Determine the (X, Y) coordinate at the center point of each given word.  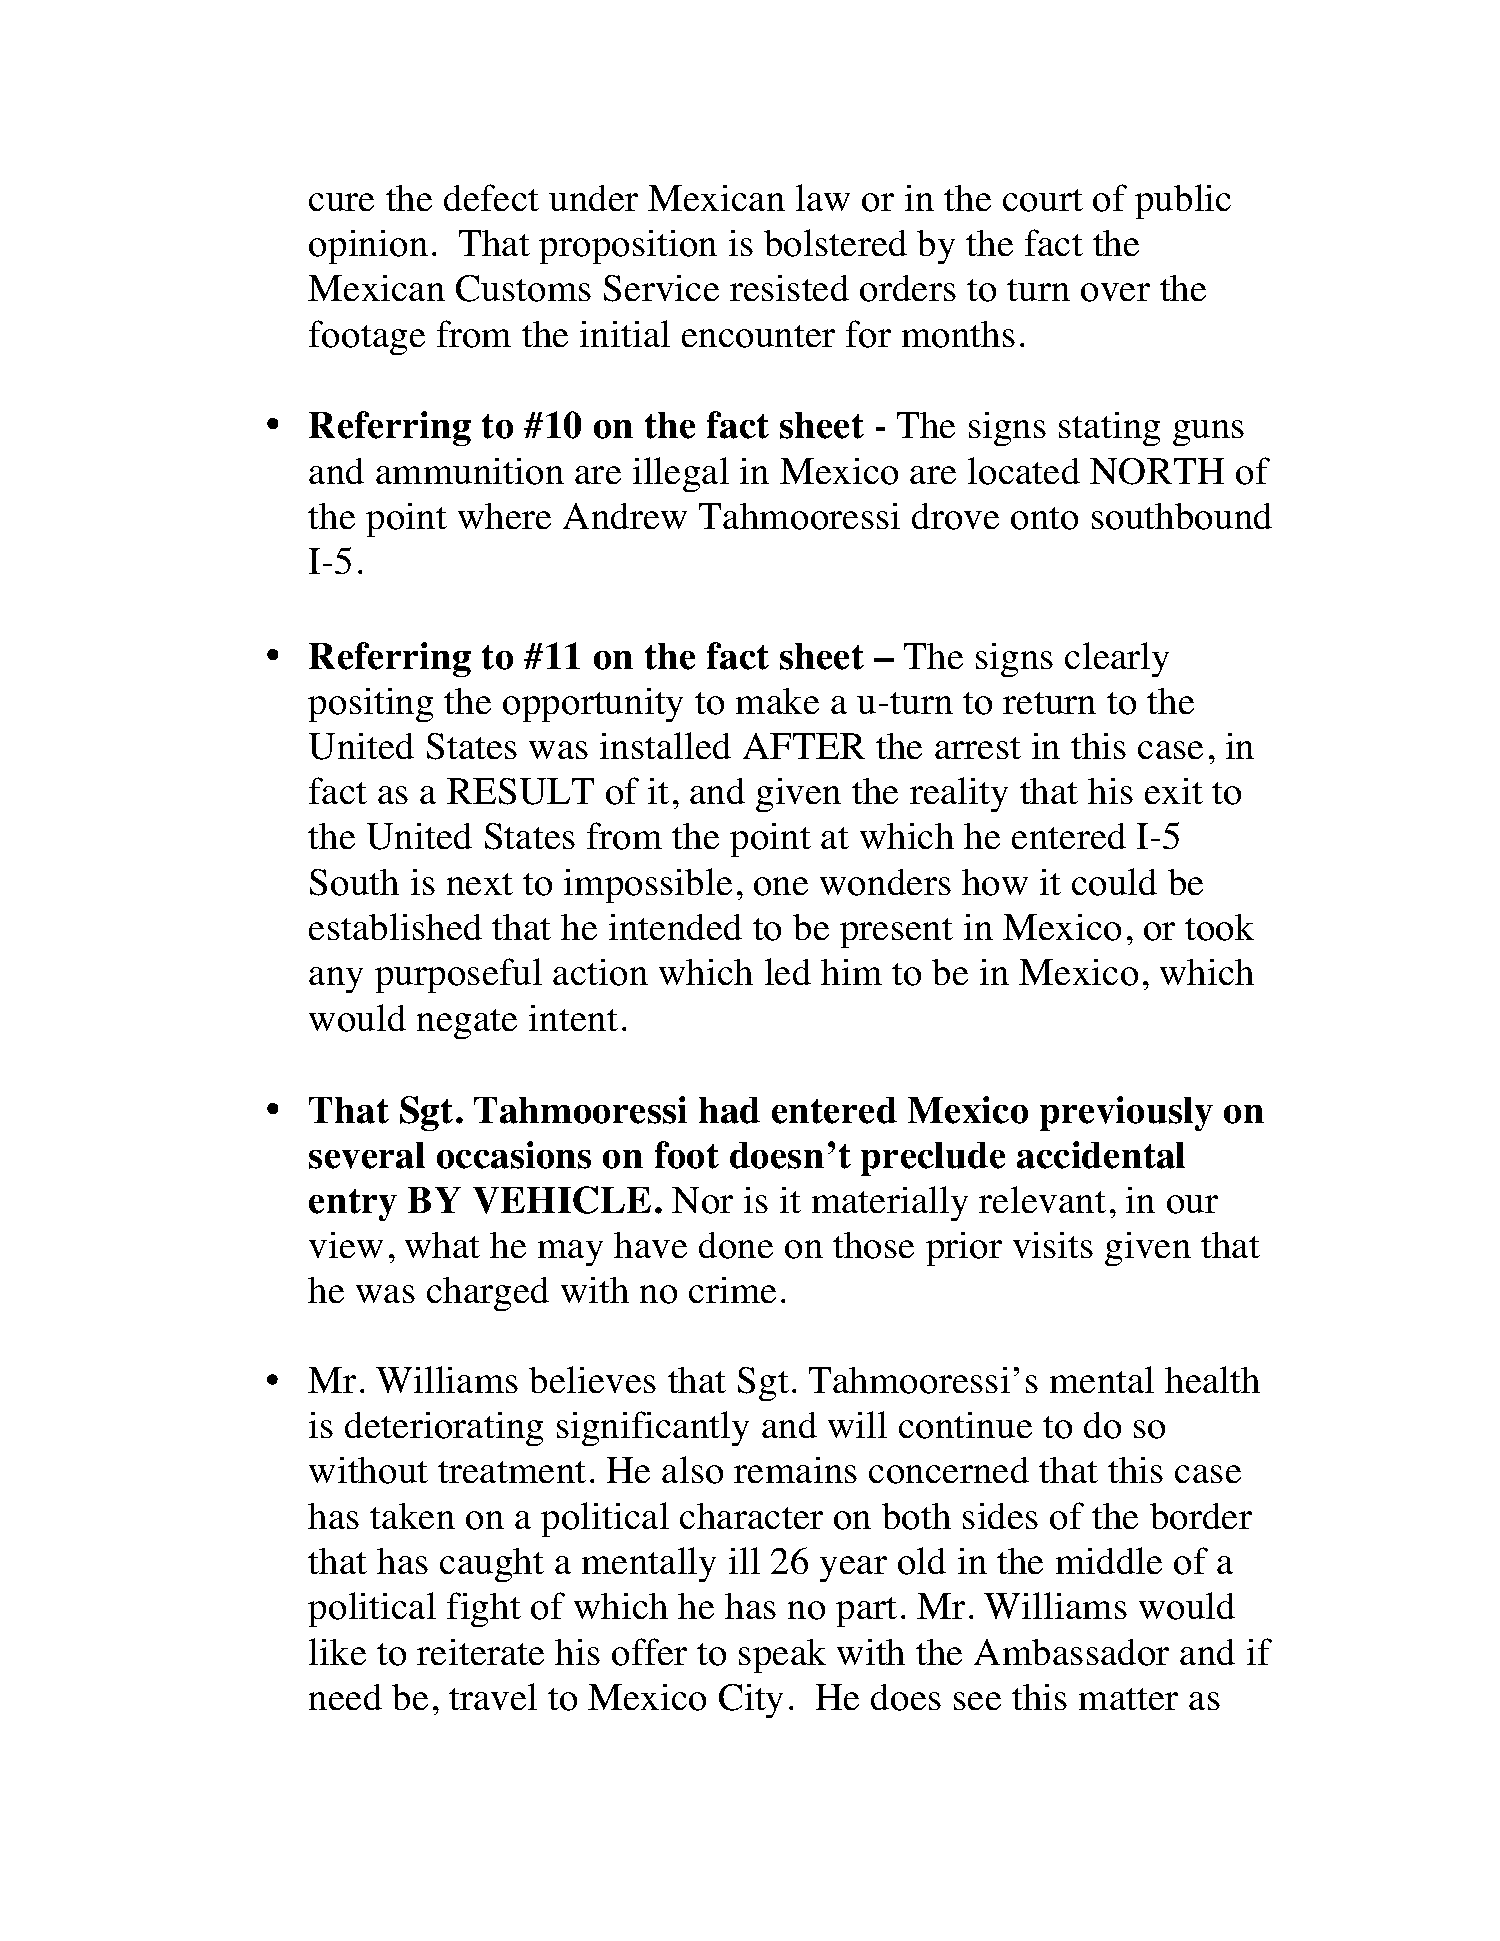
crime (732, 1290)
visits (1053, 1245)
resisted (789, 288)
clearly (1117, 659)
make (777, 701)
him (851, 972)
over (1115, 292)
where (504, 516)
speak (782, 1656)
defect (491, 197)
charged (488, 1294)
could (1114, 882)
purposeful (458, 975)
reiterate (480, 1652)
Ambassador (1071, 1652)
